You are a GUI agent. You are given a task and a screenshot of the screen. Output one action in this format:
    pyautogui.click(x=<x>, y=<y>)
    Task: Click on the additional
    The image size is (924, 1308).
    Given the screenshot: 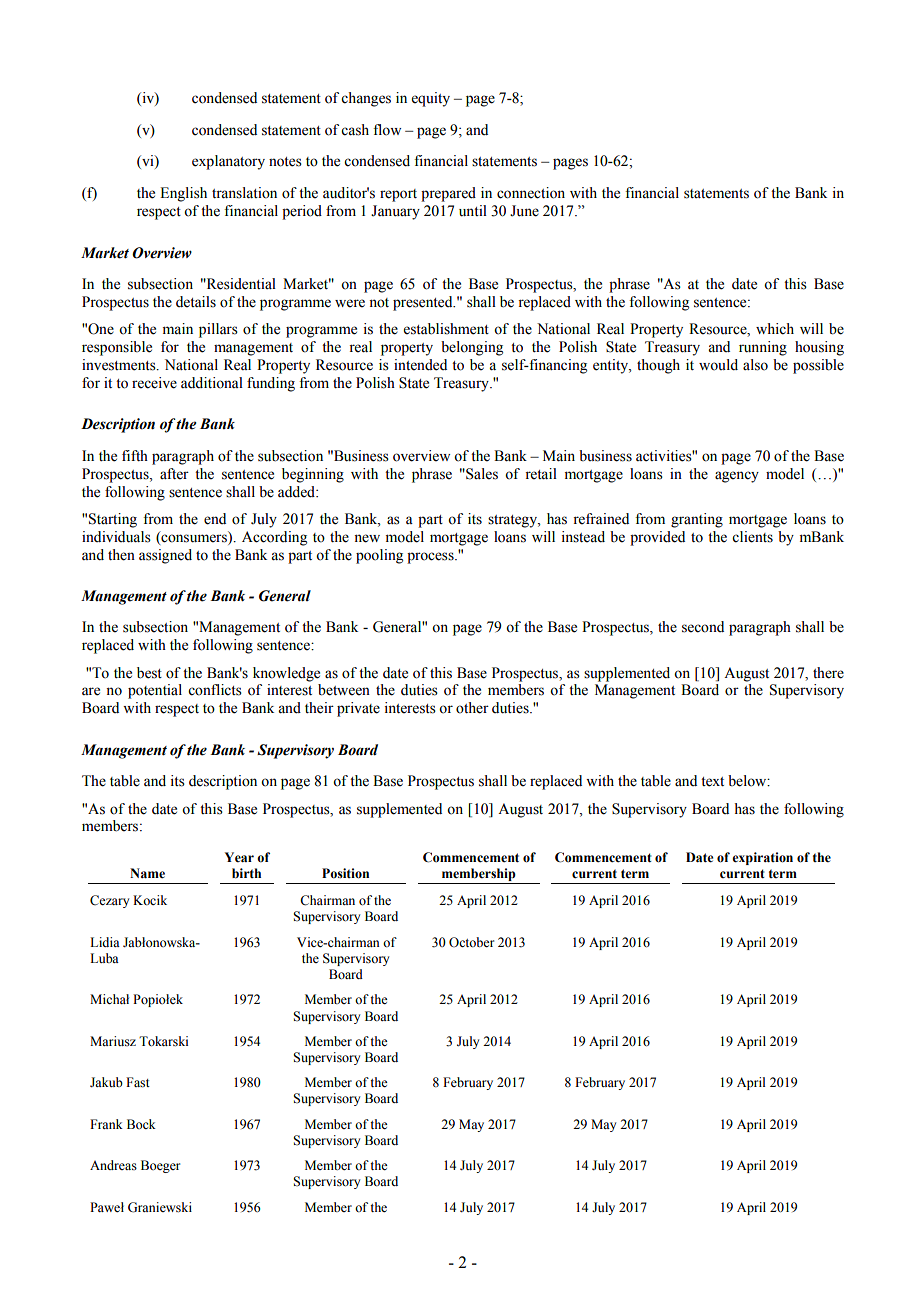 What is the action you would take?
    pyautogui.click(x=212, y=383)
